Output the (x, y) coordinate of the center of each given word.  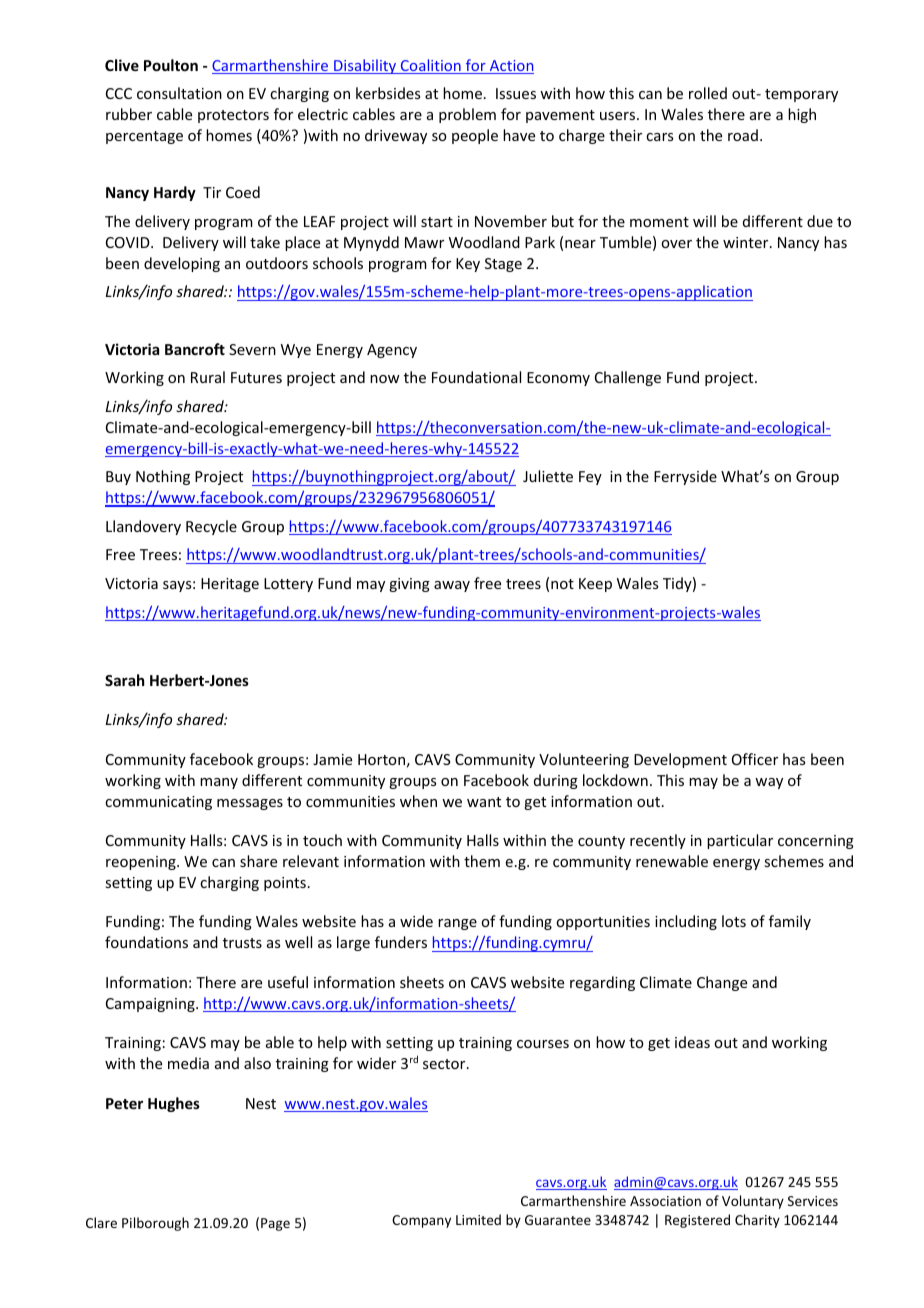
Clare (101, 1222)
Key (468, 265)
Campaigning (151, 1005)
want (484, 802)
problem (467, 115)
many (219, 783)
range (457, 924)
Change (722, 983)
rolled (708, 93)
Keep (595, 585)
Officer (755, 759)
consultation (179, 93)
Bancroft (195, 349)
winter (747, 242)
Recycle (211, 527)
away (452, 586)
